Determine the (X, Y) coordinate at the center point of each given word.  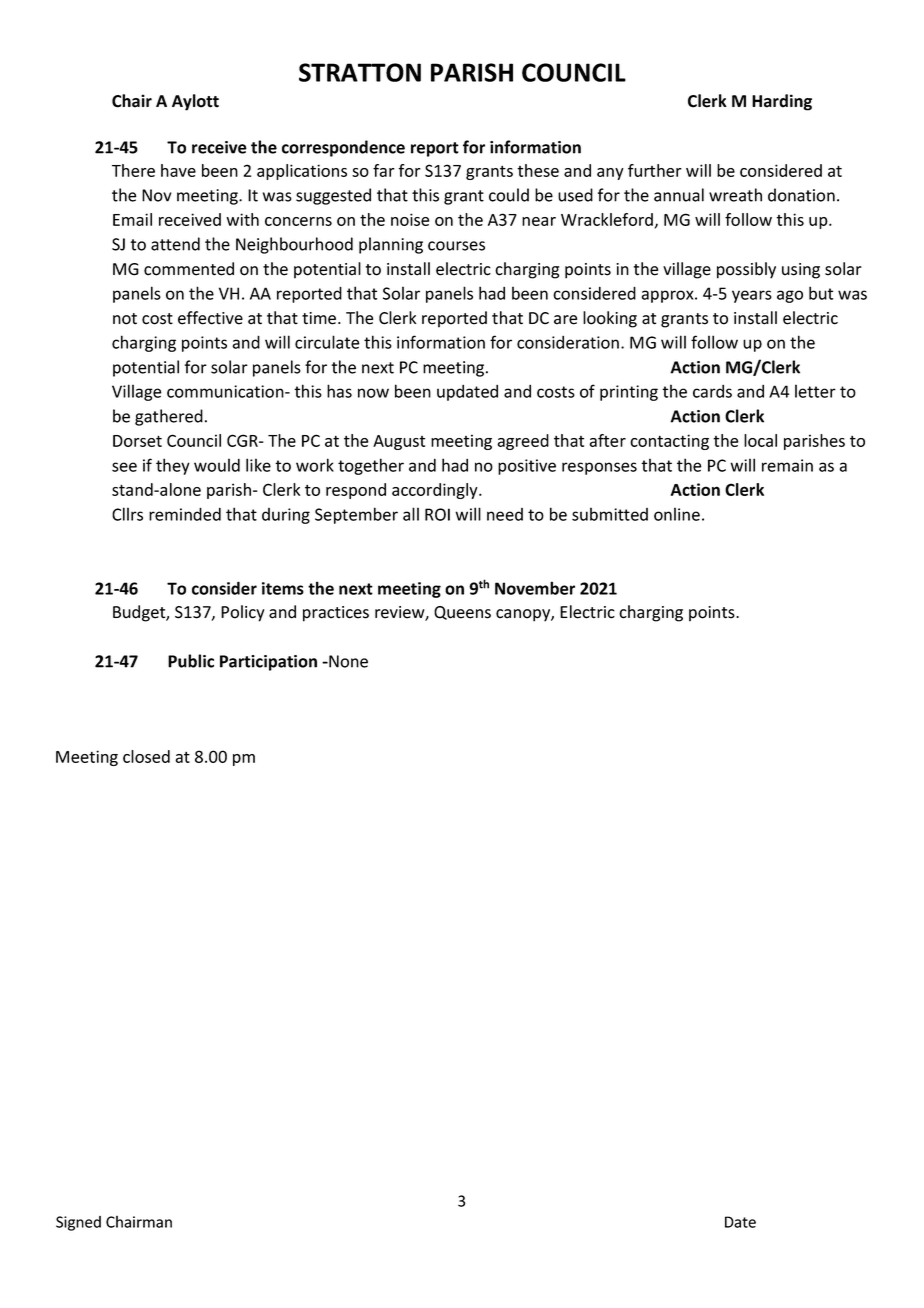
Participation (268, 663)
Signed (78, 1223)
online (677, 514)
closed (146, 756)
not (125, 319)
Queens (462, 613)
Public (191, 661)
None (347, 661)
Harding (782, 102)
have (178, 170)
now (373, 393)
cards (712, 391)
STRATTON (360, 72)
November (535, 588)
